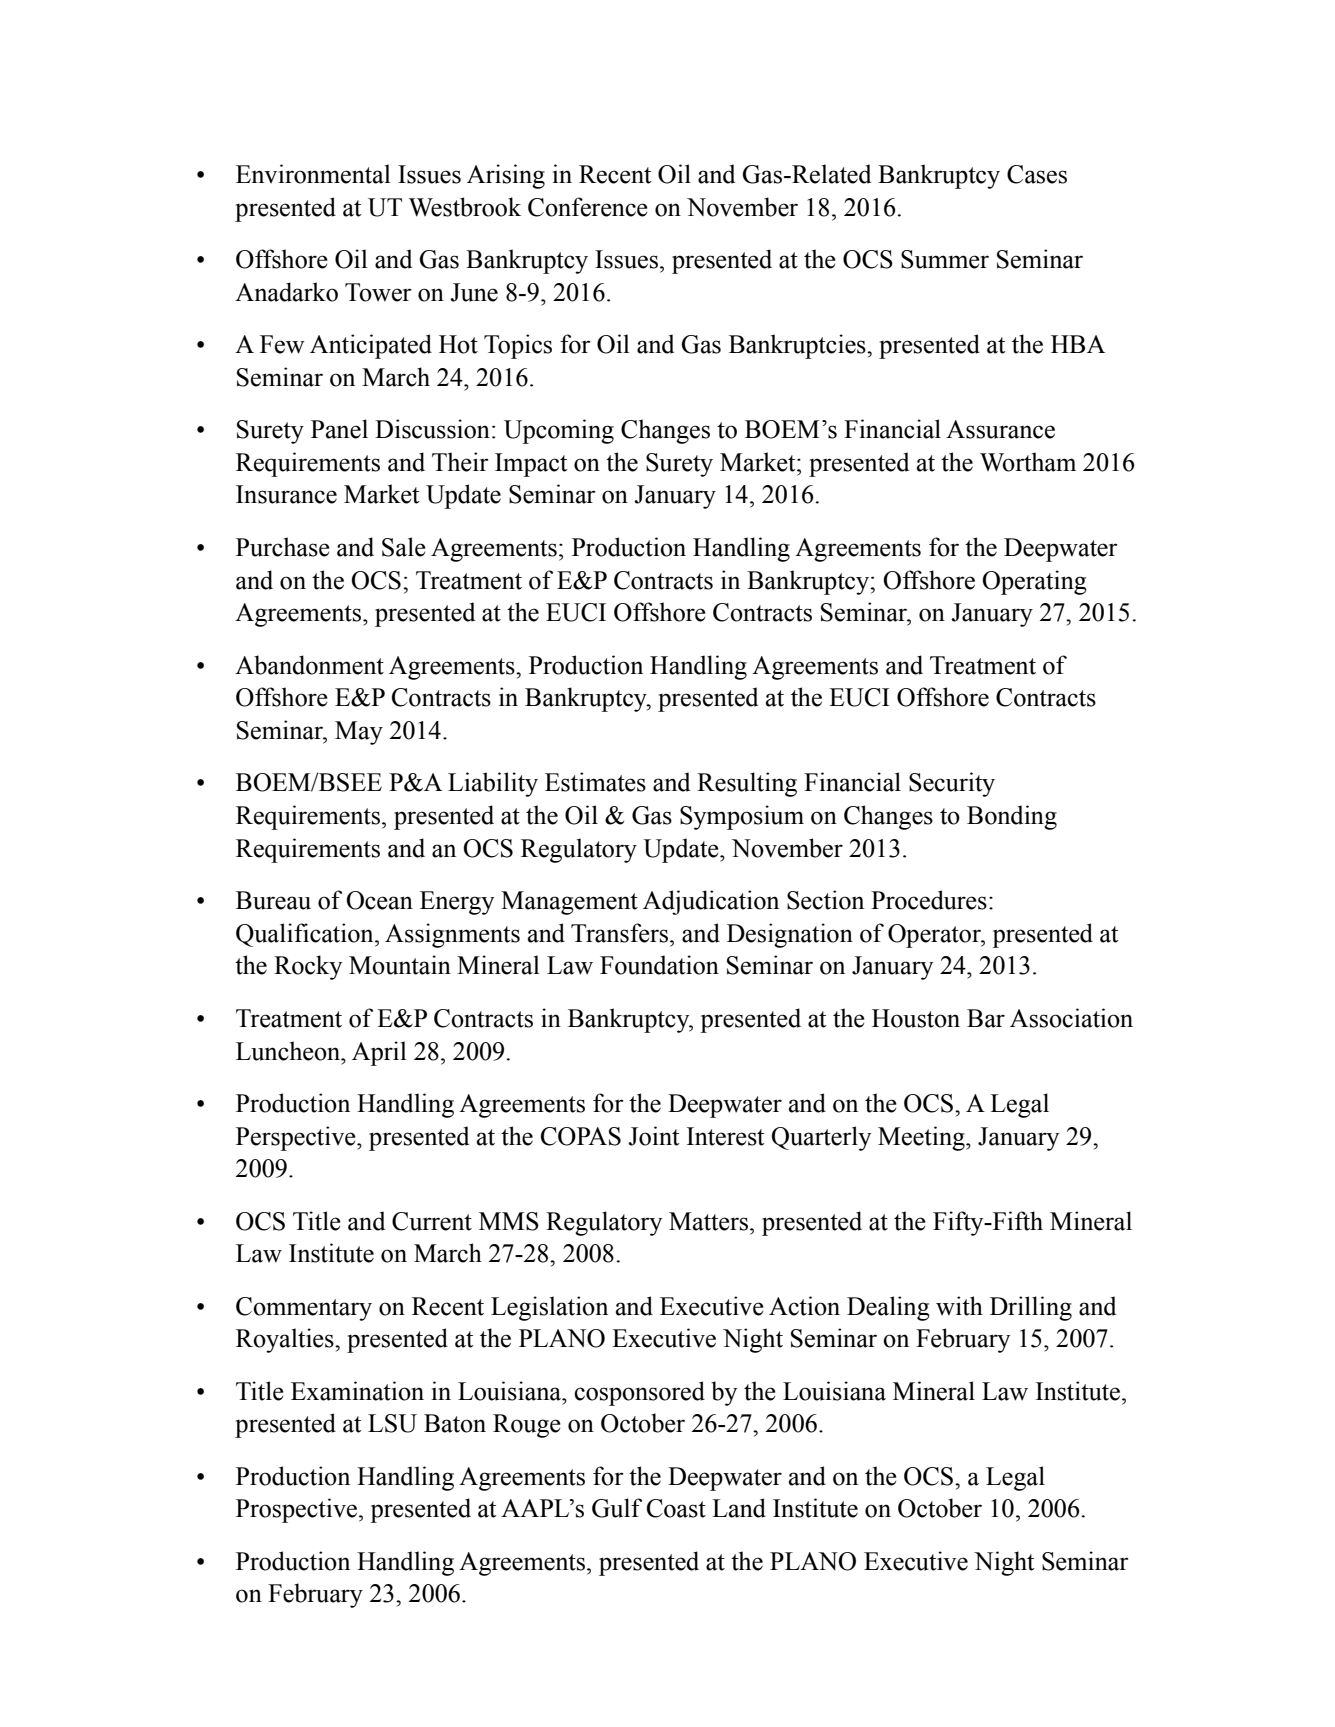  Describe the element at coordinates (959, 1306) in the image. I see `with` at that location.
